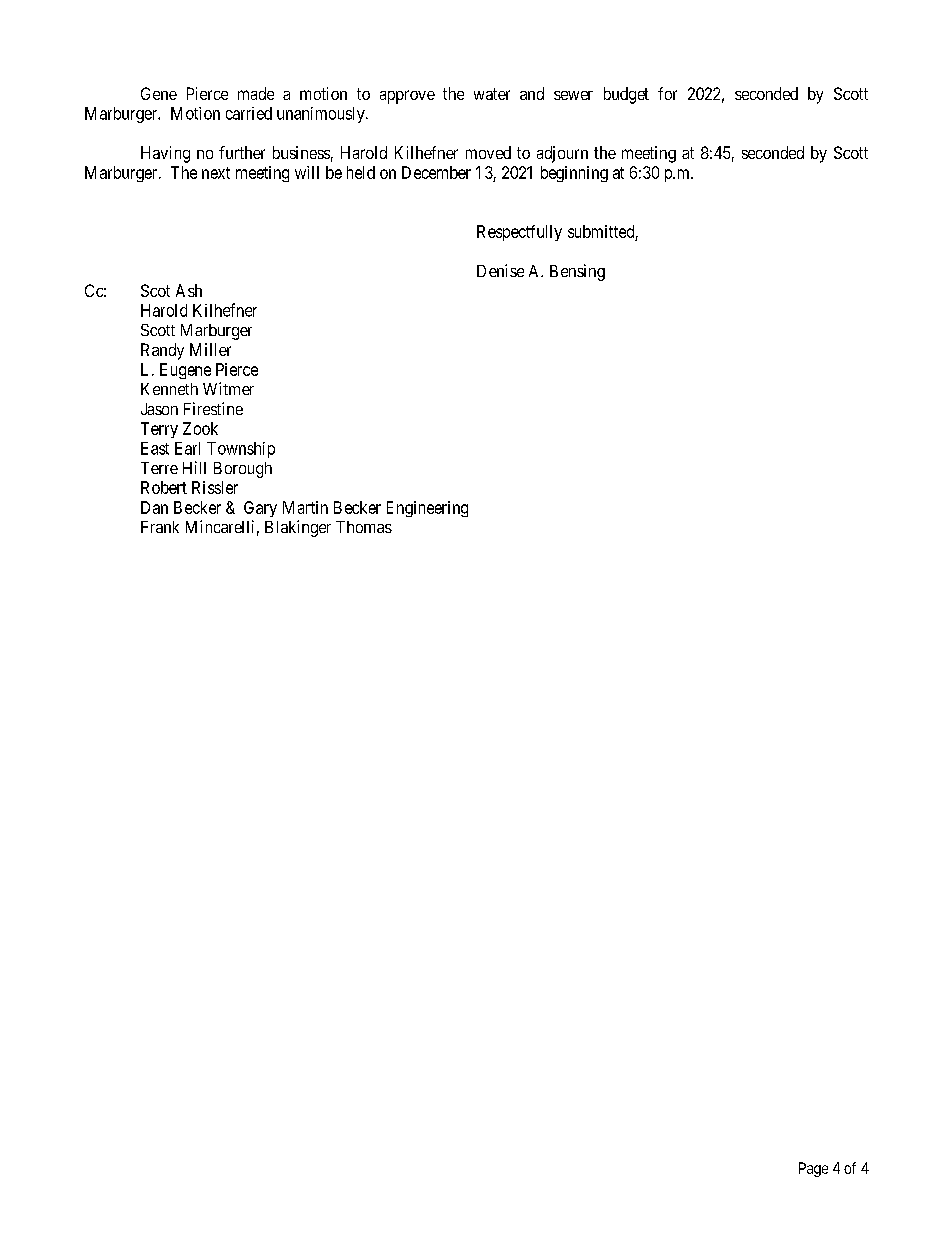 The image size is (952, 1233). Describe the element at coordinates (243, 470) in the screenshot. I see `Borough` at that location.
